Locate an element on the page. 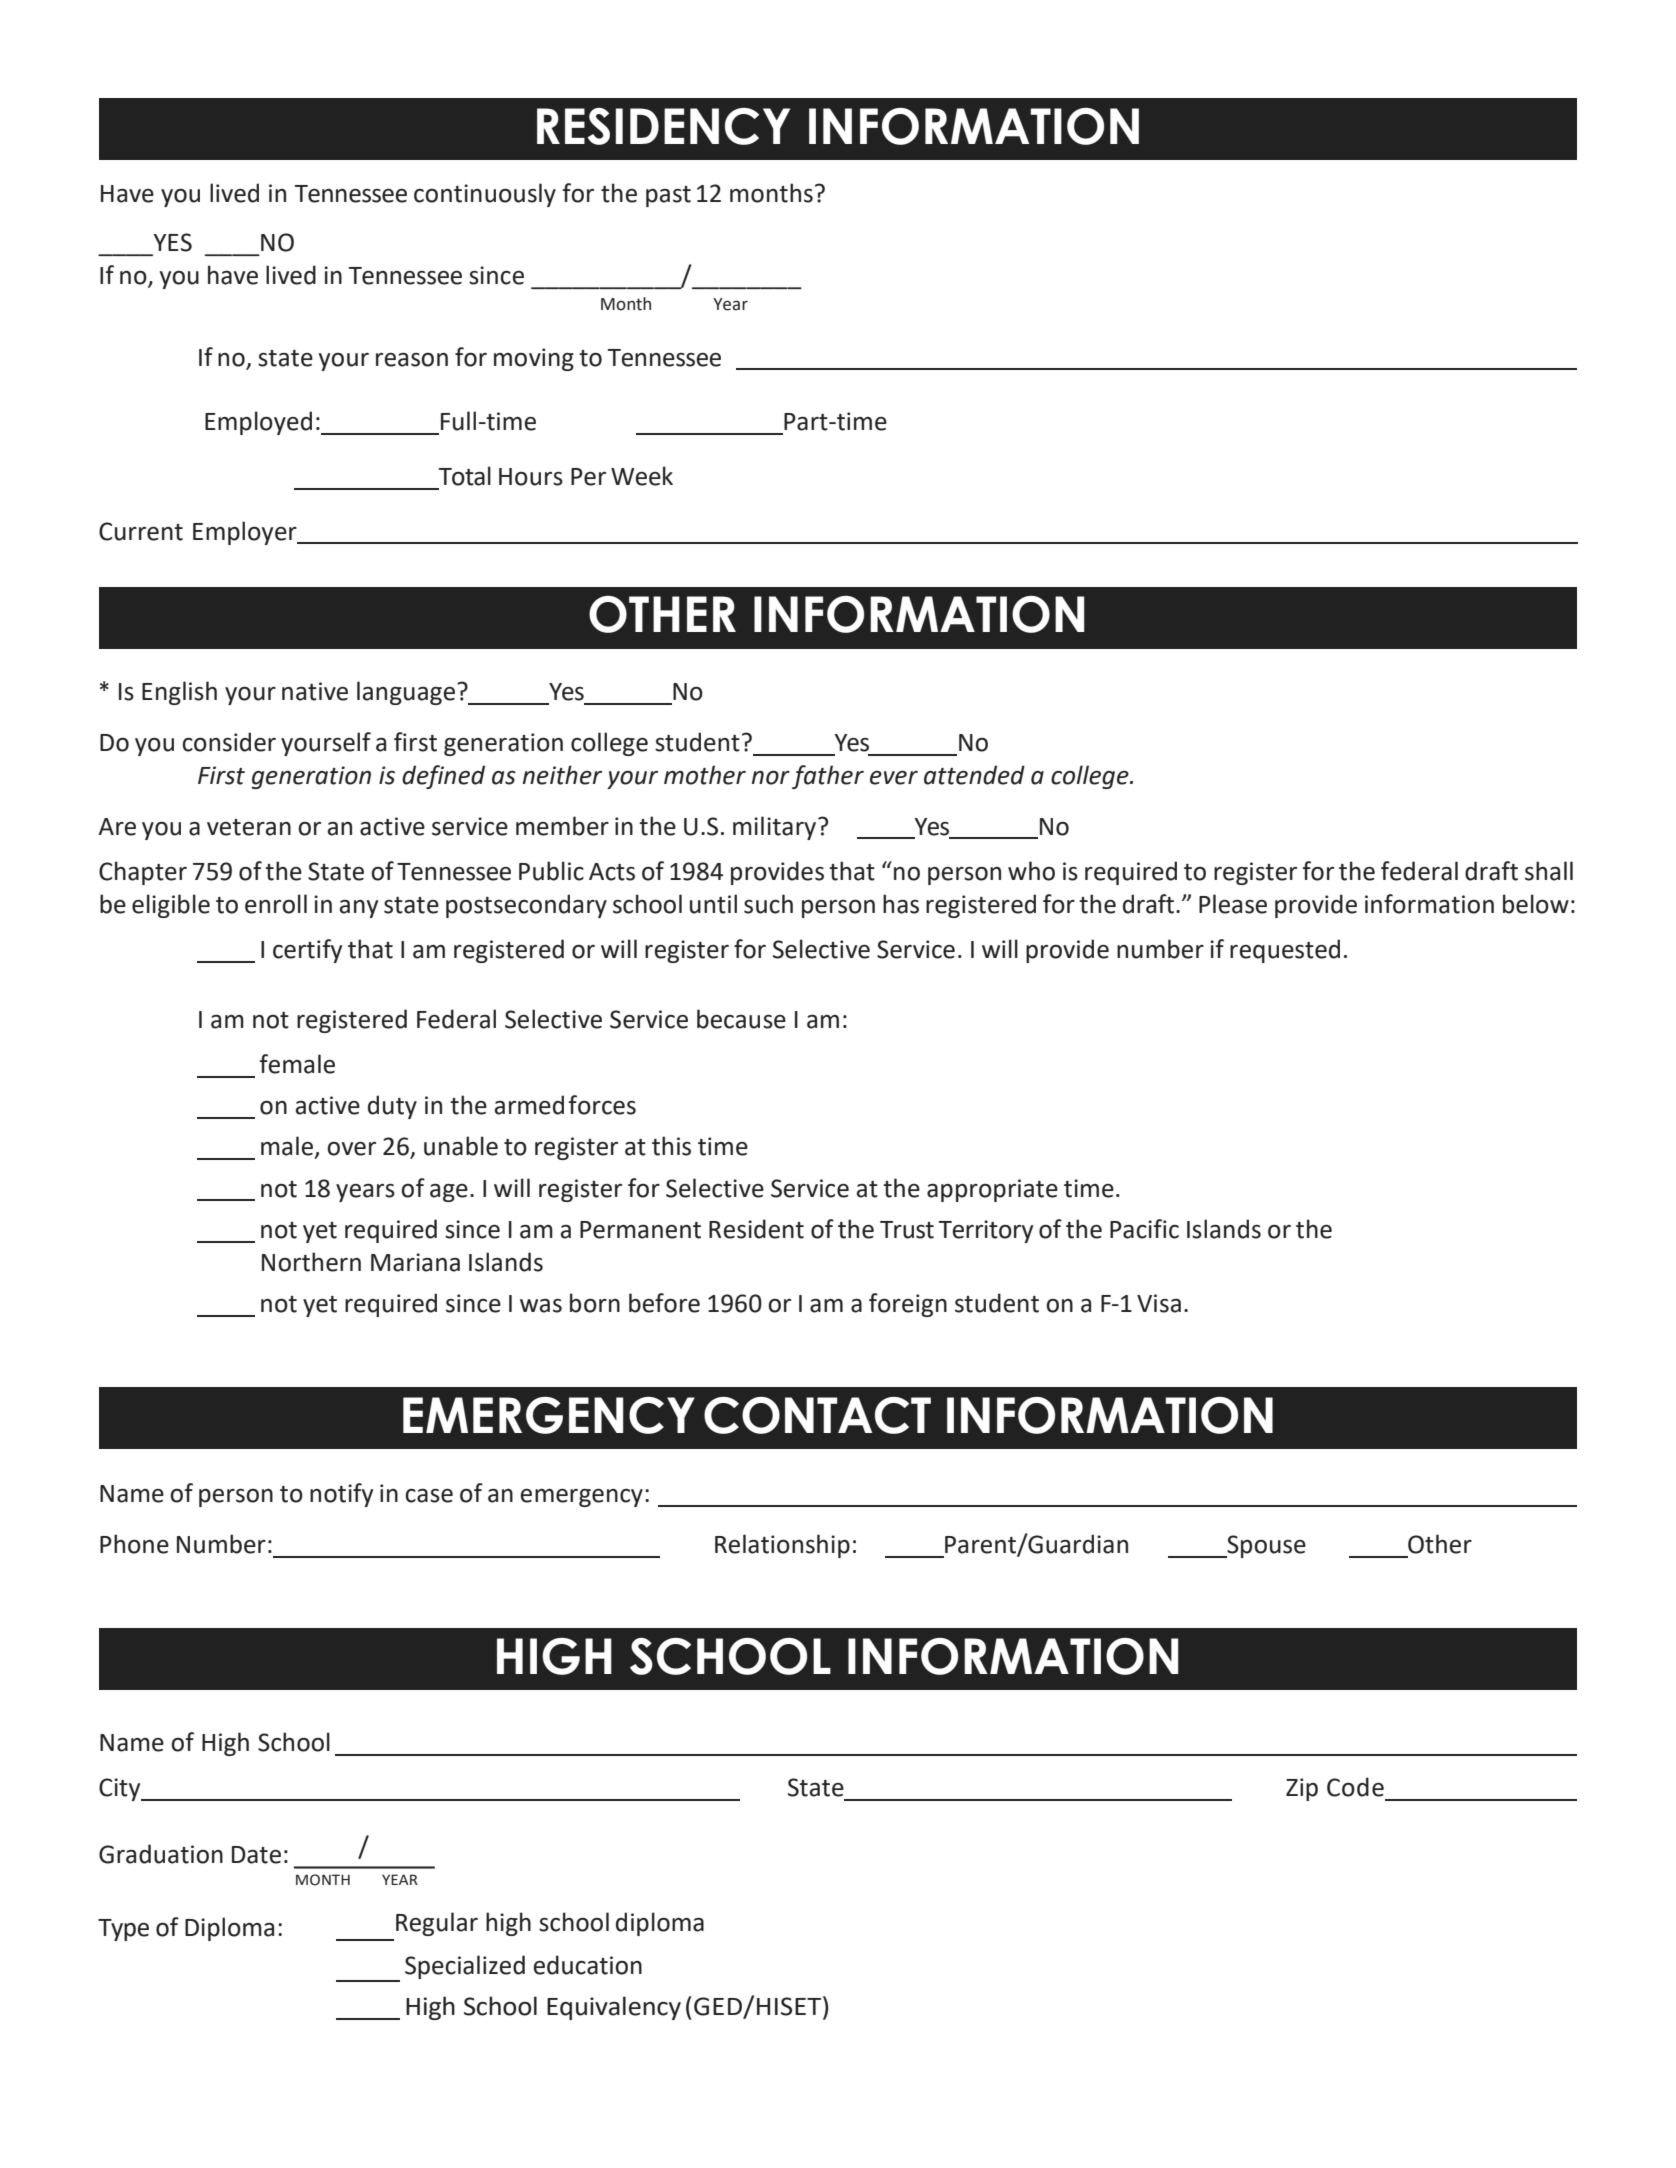  father is located at coordinates (828, 777).
